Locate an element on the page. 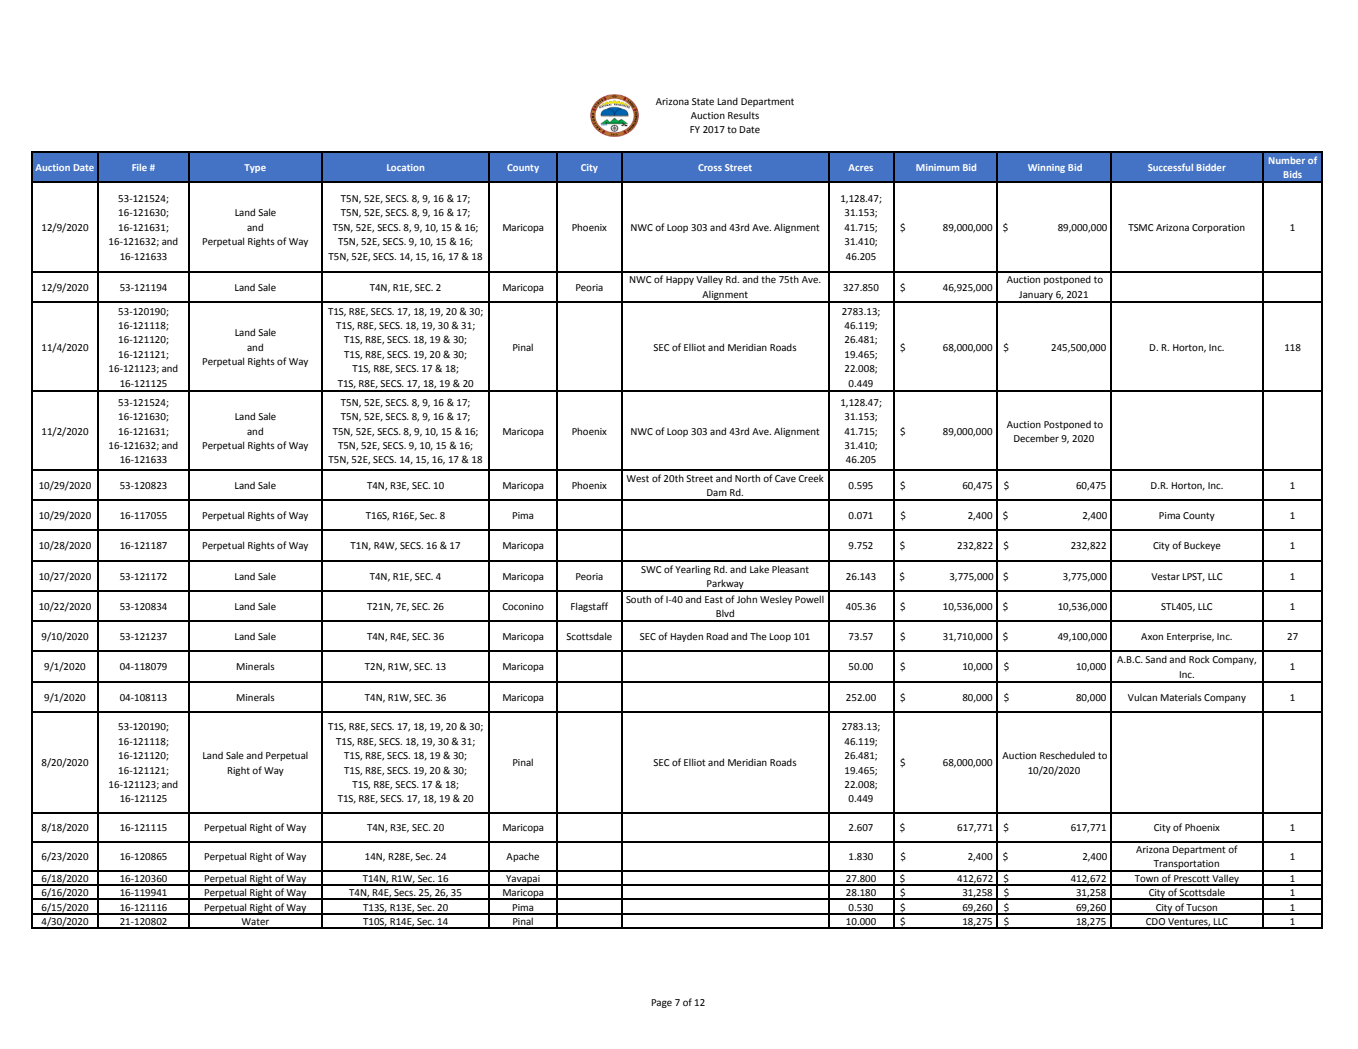 The height and width of the page is (1049, 1358). Type is located at coordinates (255, 168).
